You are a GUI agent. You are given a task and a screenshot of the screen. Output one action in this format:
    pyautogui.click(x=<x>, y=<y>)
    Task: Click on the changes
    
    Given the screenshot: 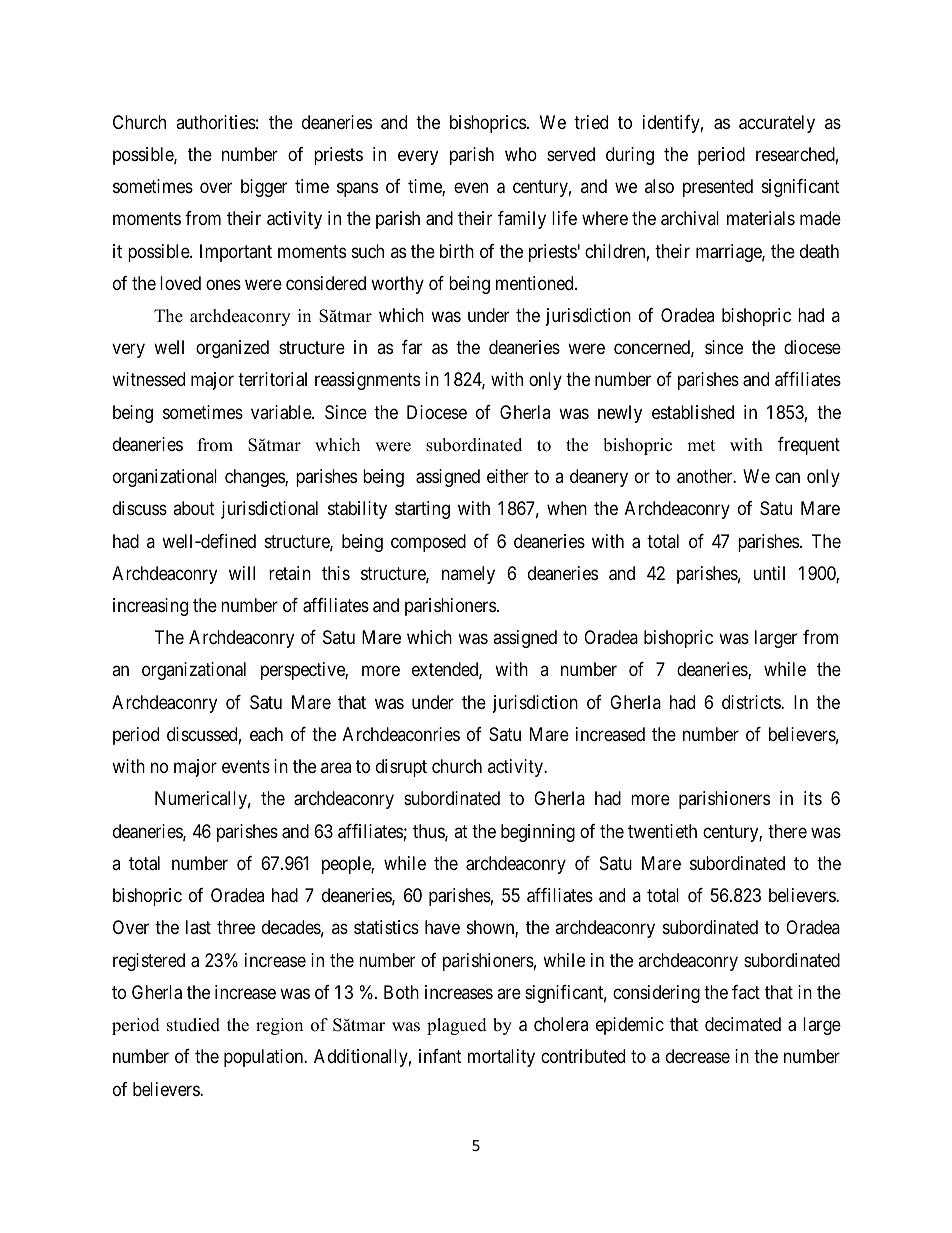 What is the action you would take?
    pyautogui.click(x=255, y=478)
